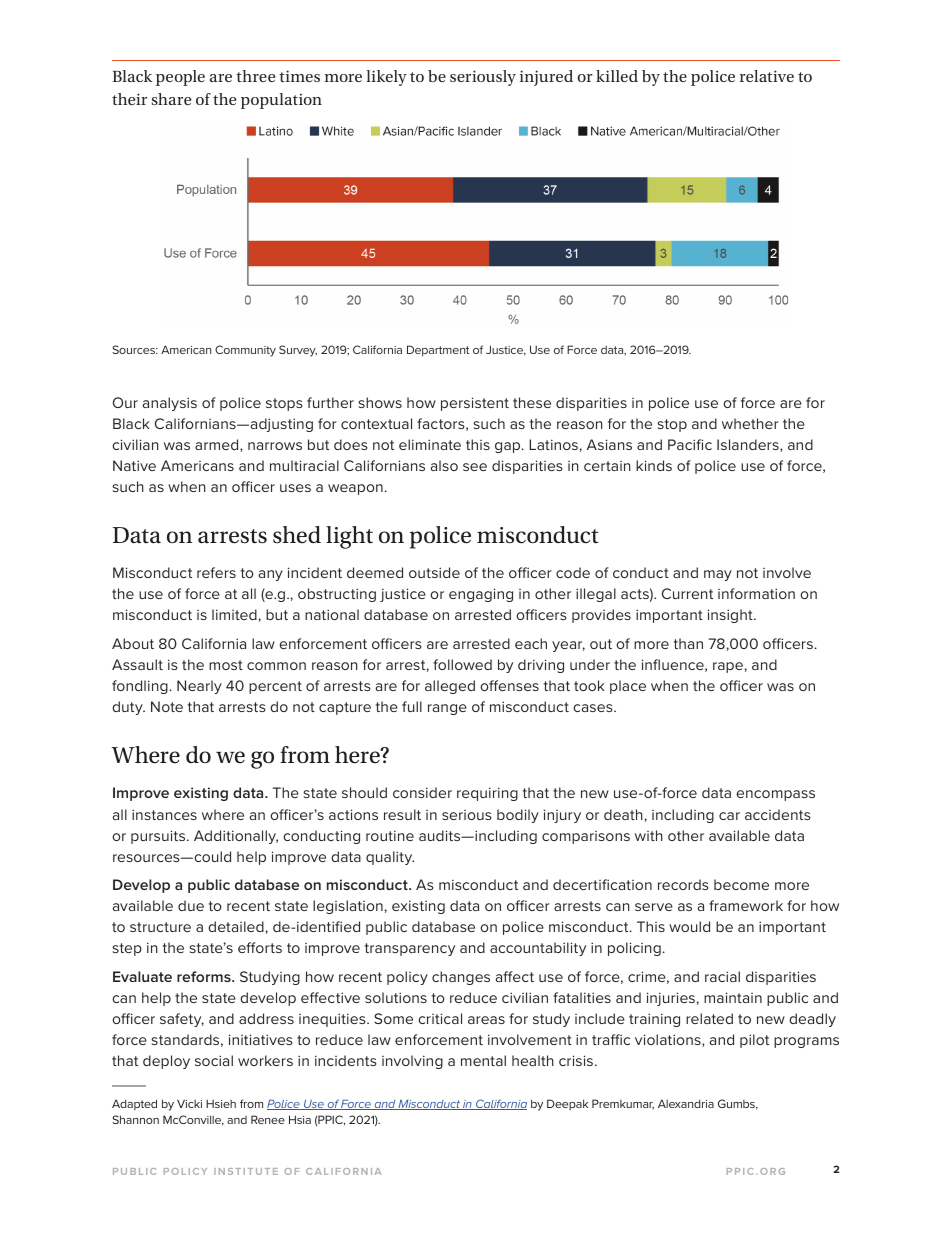  What do you see at coordinates (171, 99) in the page?
I see `share` at bounding box center [171, 99].
